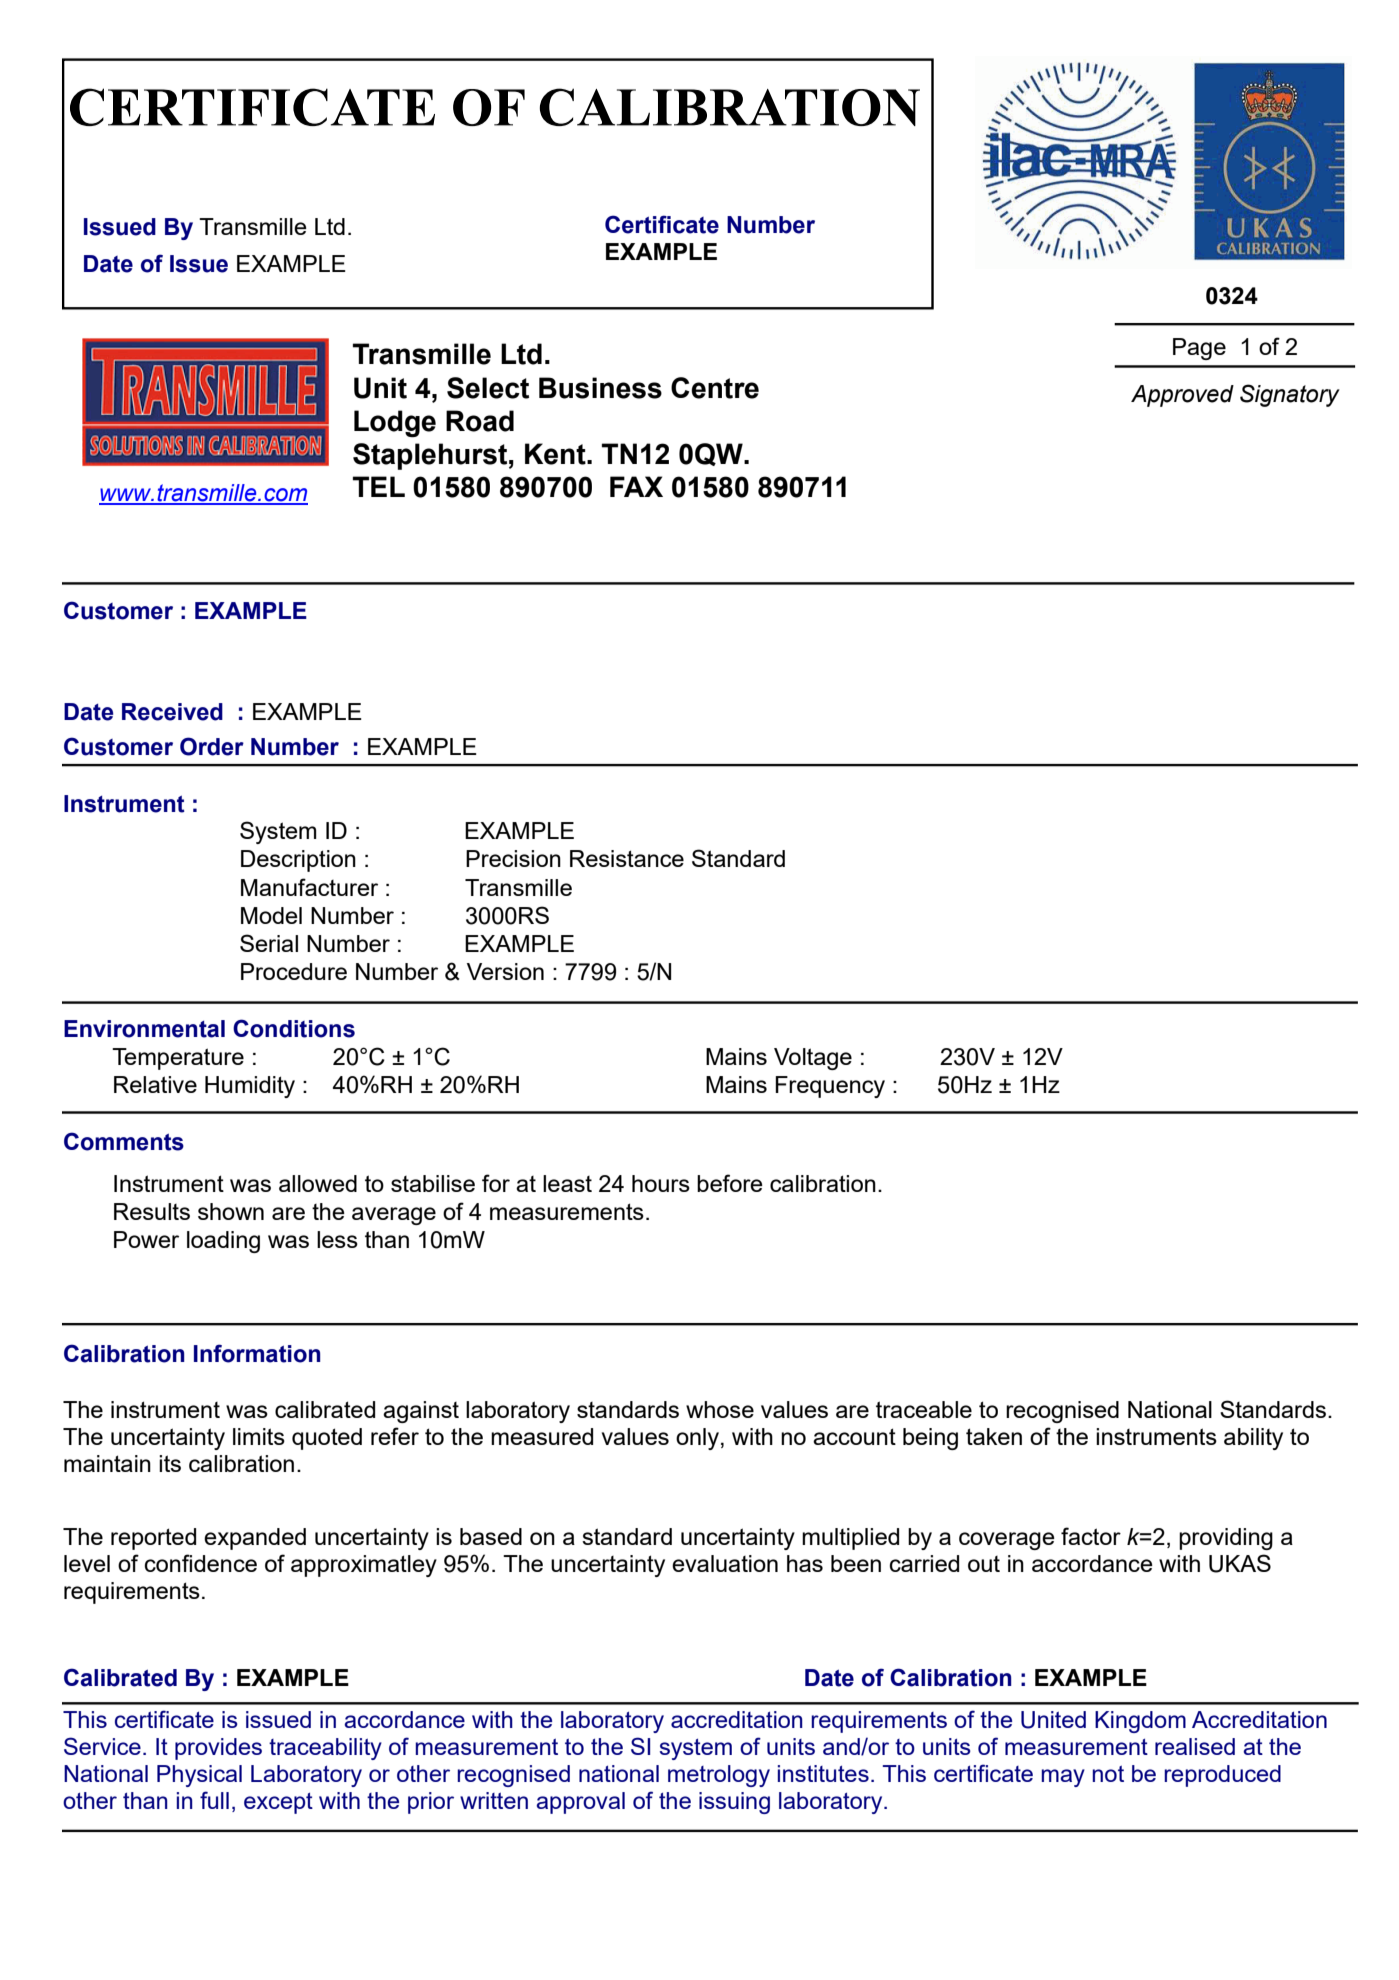  Describe the element at coordinates (813, 1059) in the screenshot. I see `Voltage` at that location.
